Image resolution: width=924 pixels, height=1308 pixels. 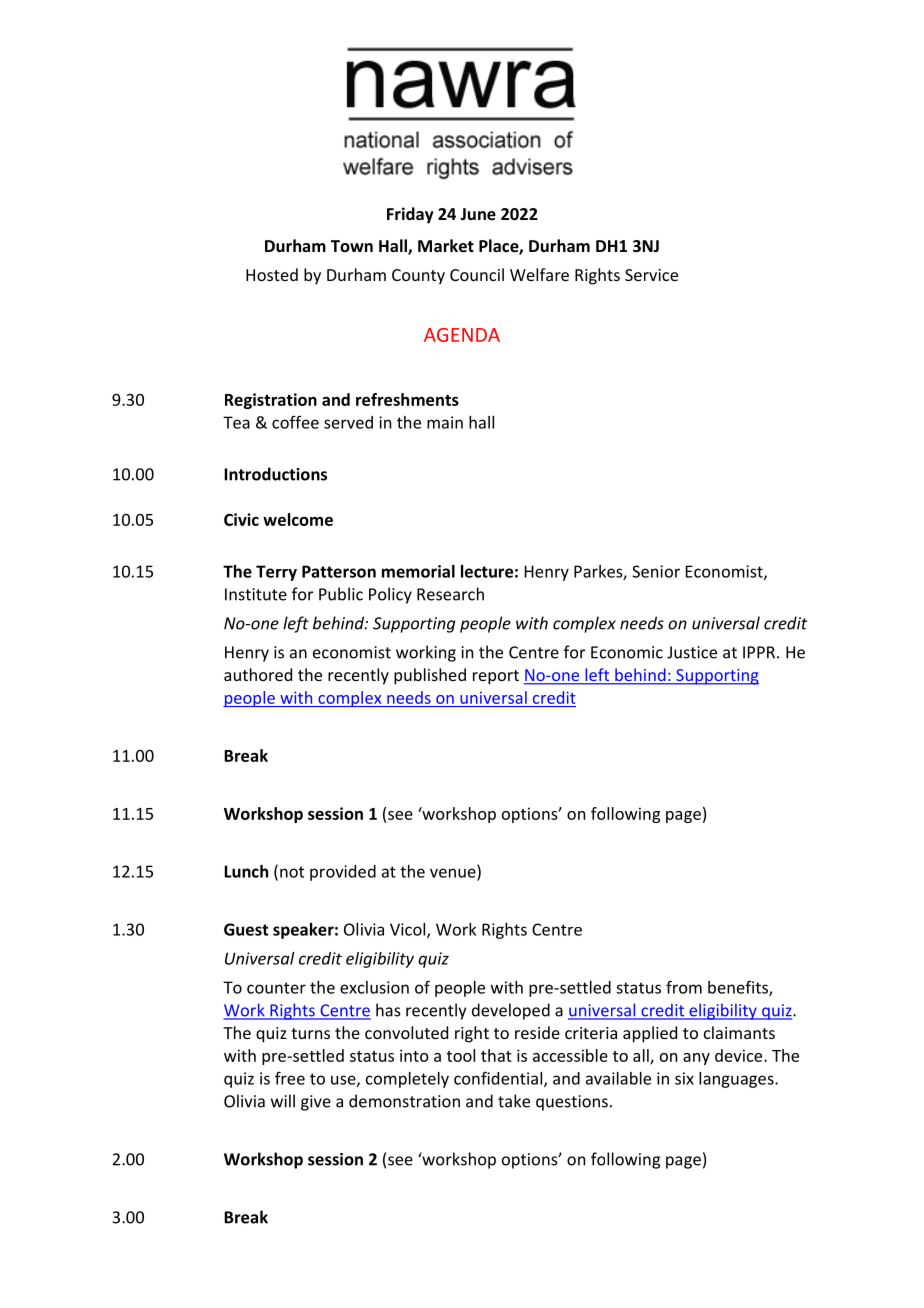 I want to click on Justice, so click(x=692, y=652).
